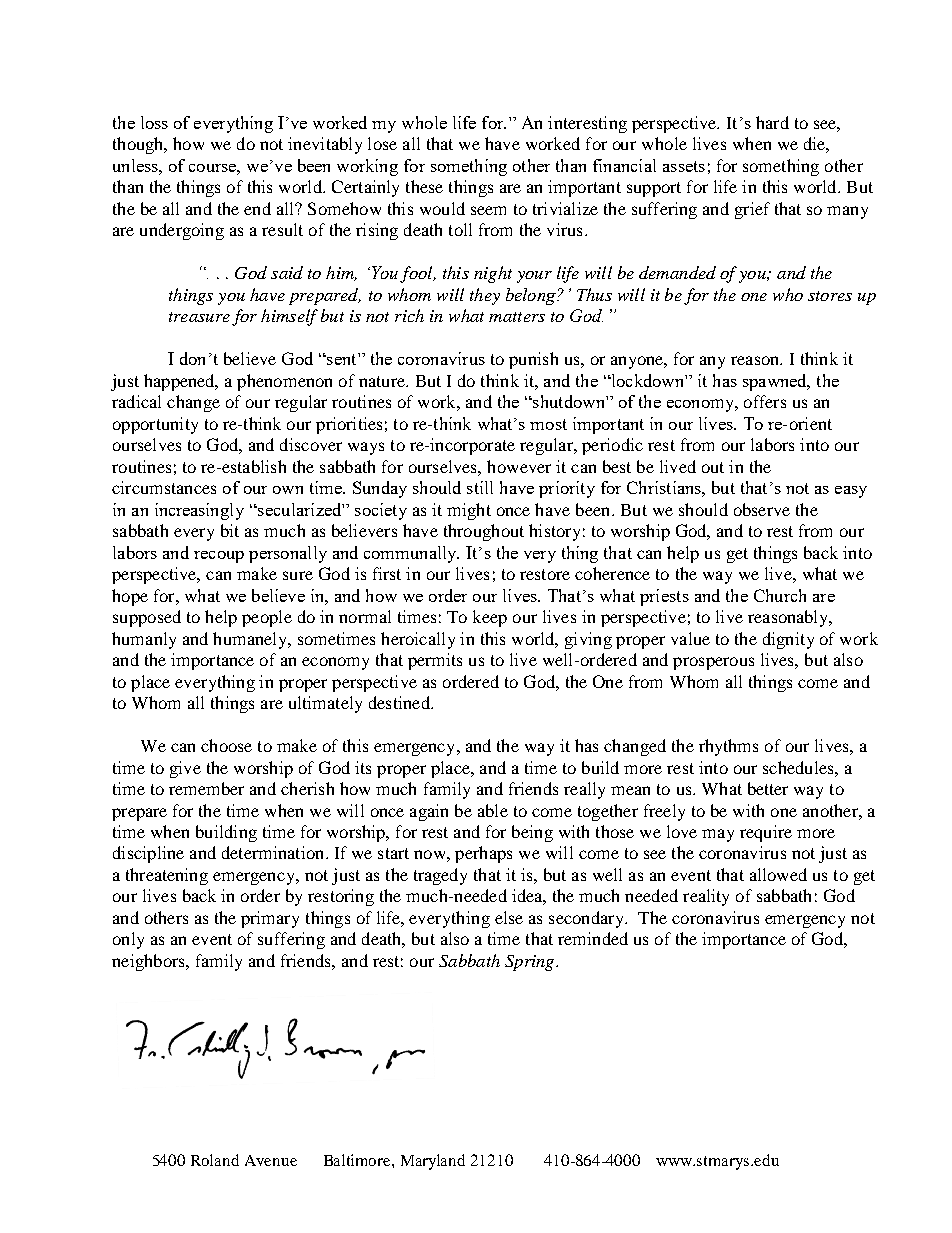 This page has height=1233, width=952. I want to click on reality, so click(706, 897).
